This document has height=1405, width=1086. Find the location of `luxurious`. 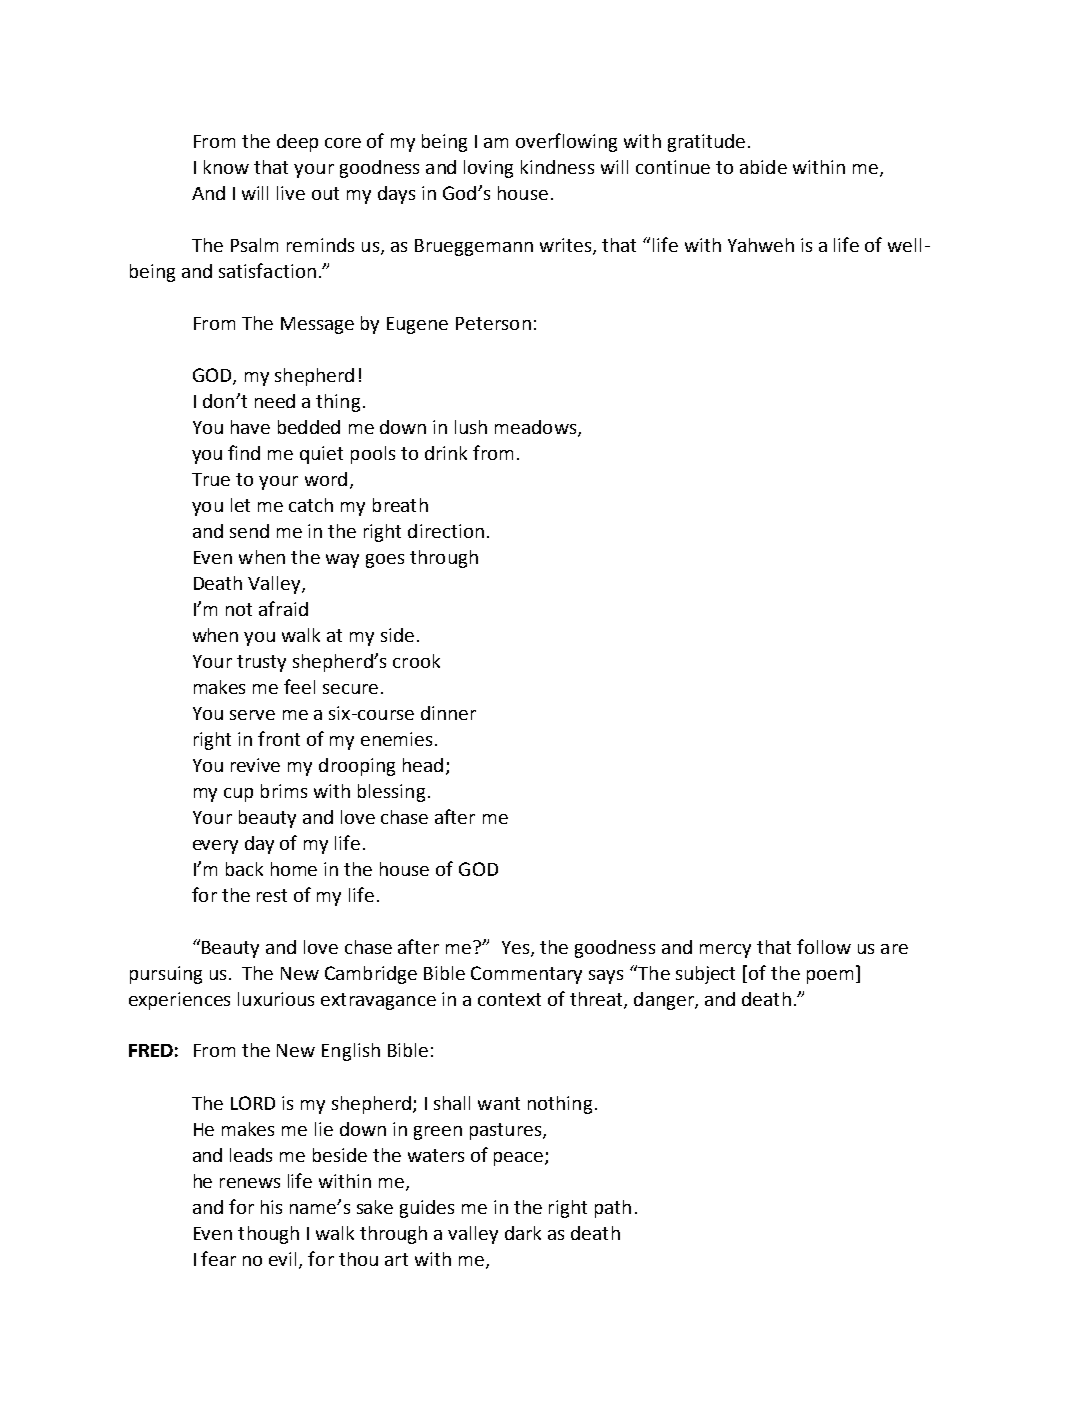

luxurious is located at coordinates (276, 999).
